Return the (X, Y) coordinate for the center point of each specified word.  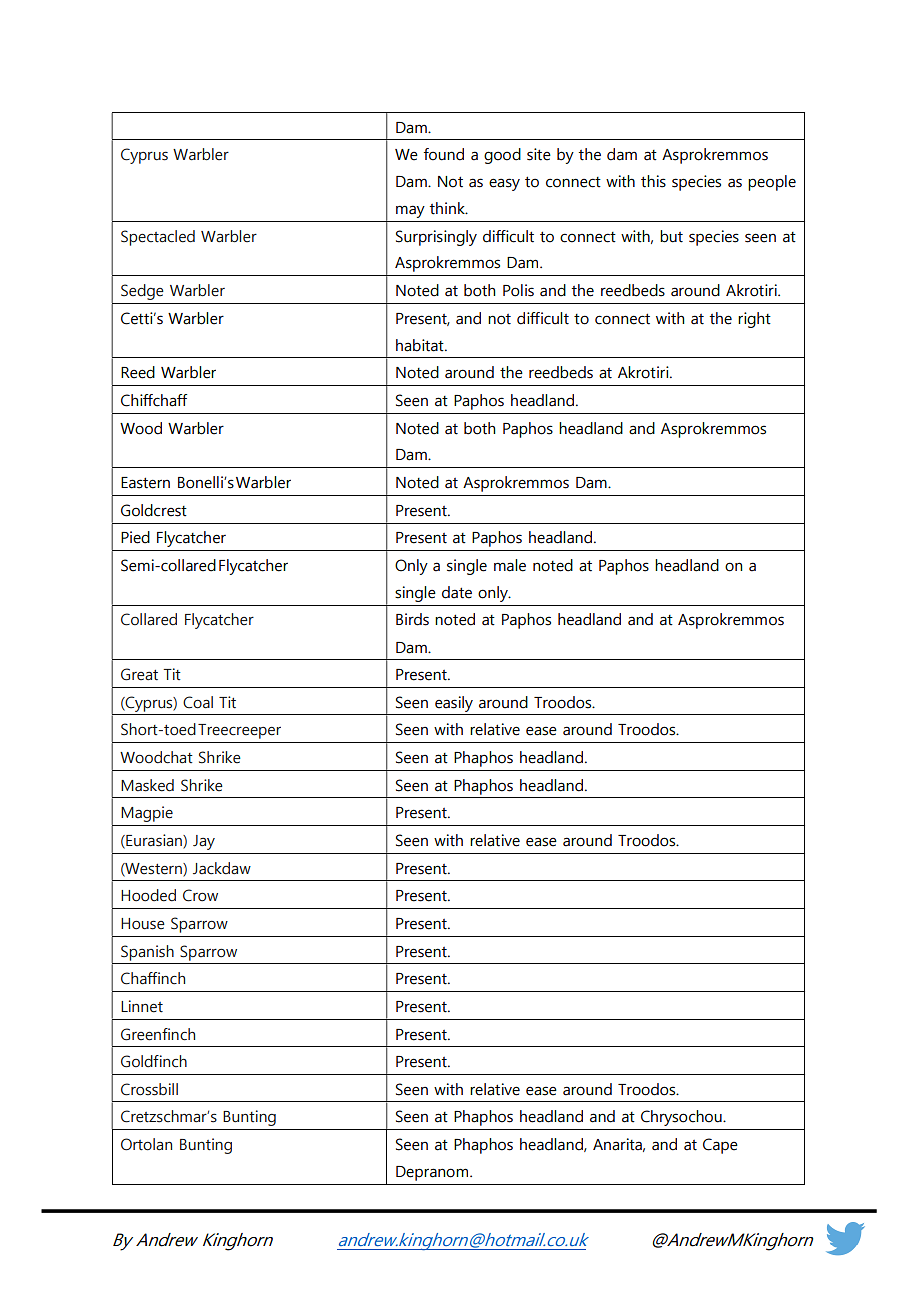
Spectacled (158, 238)
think (448, 208)
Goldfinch (154, 1061)
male (510, 565)
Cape (720, 1146)
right (754, 320)
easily (454, 704)
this (653, 181)
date (457, 592)
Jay (204, 842)
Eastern (145, 483)
